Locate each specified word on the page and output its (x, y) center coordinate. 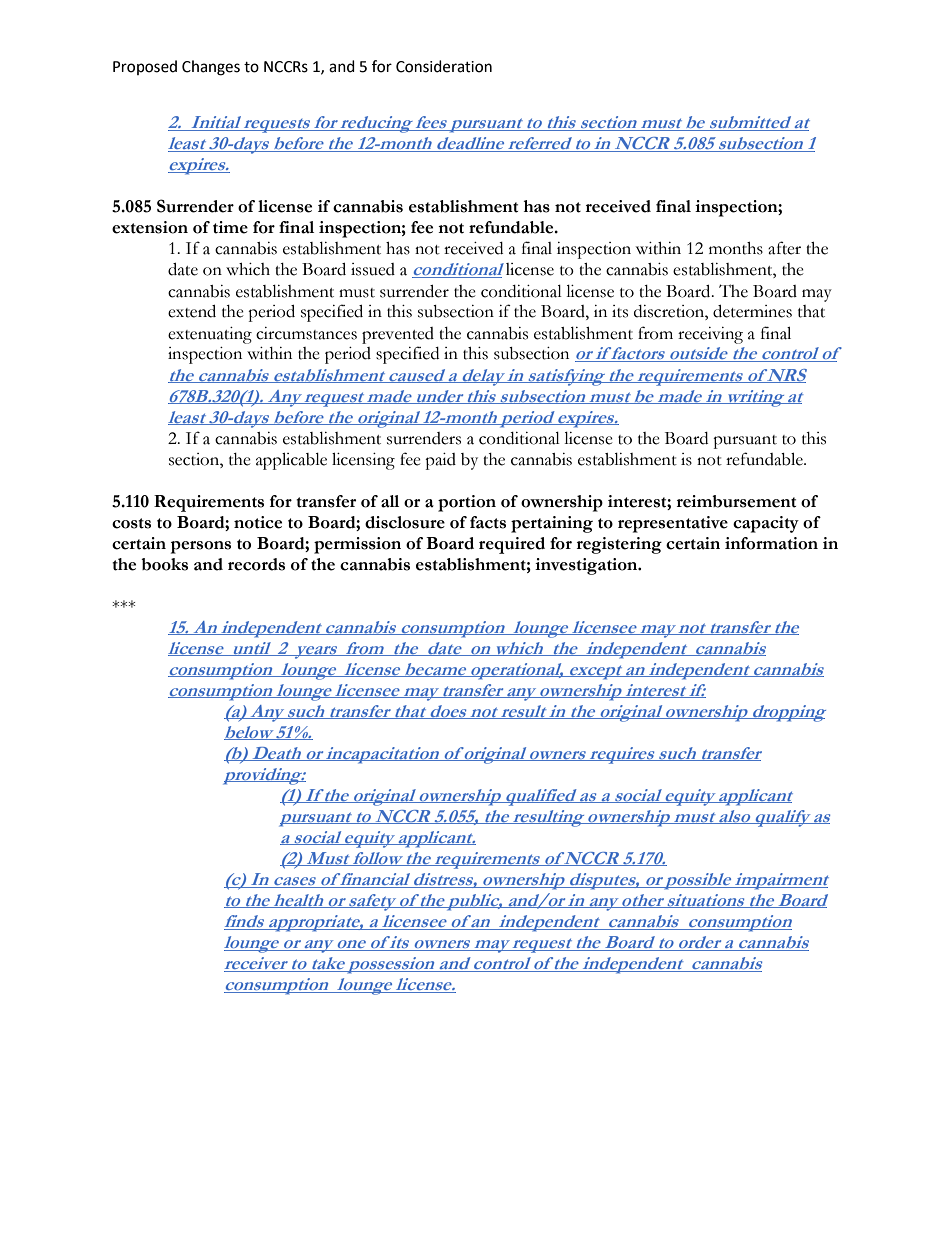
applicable (291, 461)
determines (752, 311)
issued (373, 269)
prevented (398, 335)
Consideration (444, 66)
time (230, 227)
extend (192, 311)
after (784, 248)
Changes (211, 68)
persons (201, 547)
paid (440, 461)
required (512, 545)
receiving (710, 335)
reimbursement (736, 501)
